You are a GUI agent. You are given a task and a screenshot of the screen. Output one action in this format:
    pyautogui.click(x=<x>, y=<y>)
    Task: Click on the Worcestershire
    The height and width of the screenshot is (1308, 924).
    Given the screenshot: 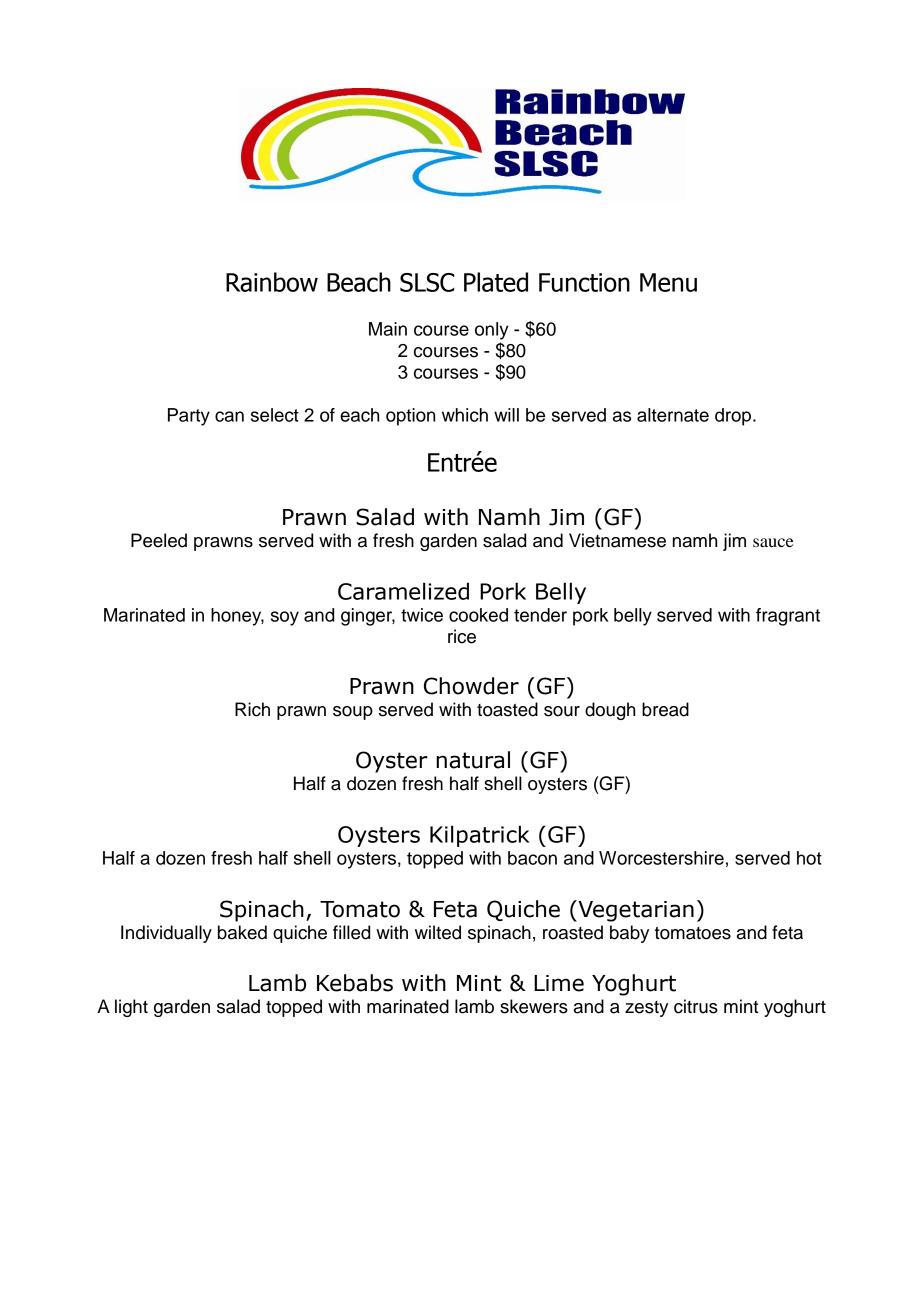 What is the action you would take?
    pyautogui.click(x=661, y=858)
